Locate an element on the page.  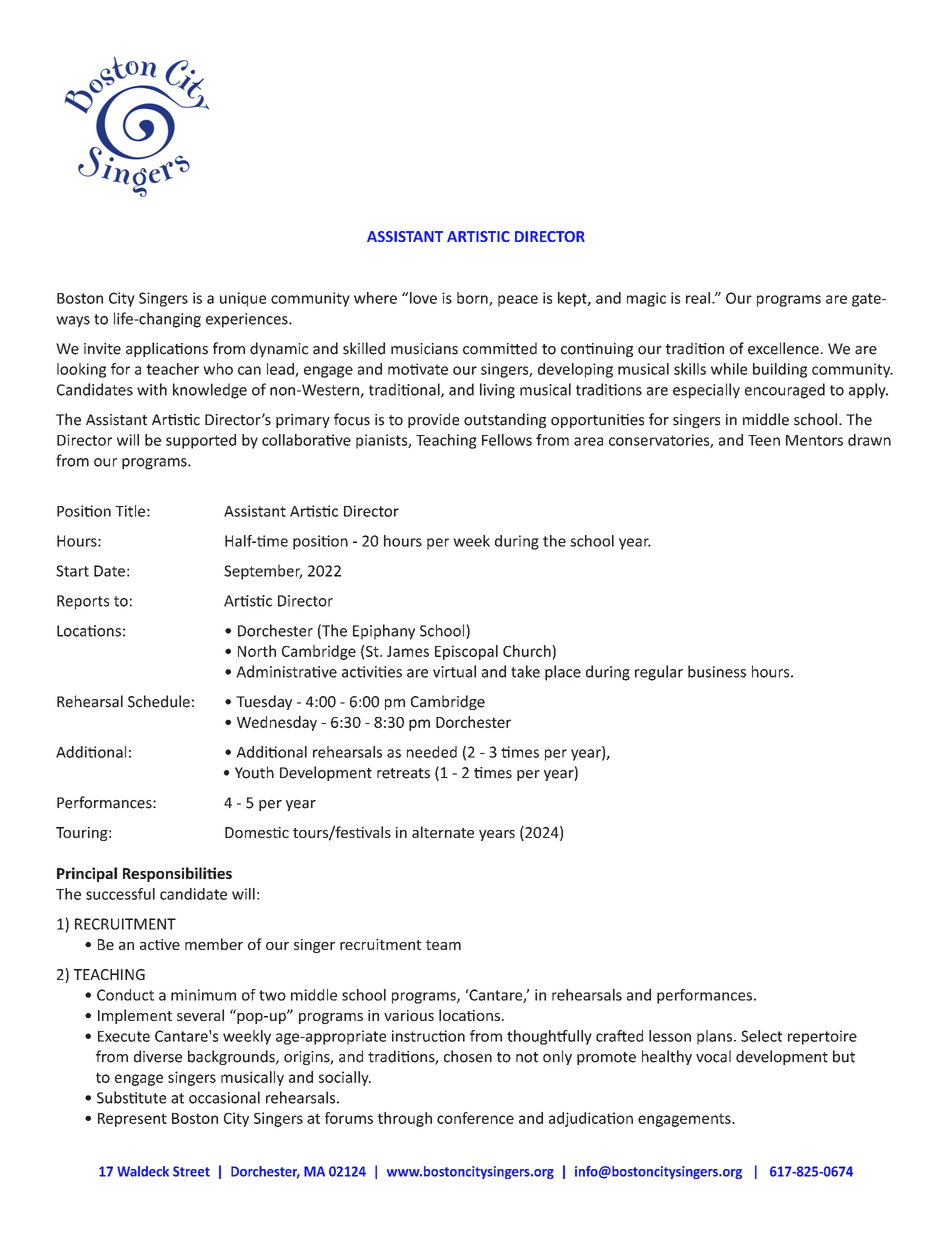
vocal is located at coordinates (713, 1056).
